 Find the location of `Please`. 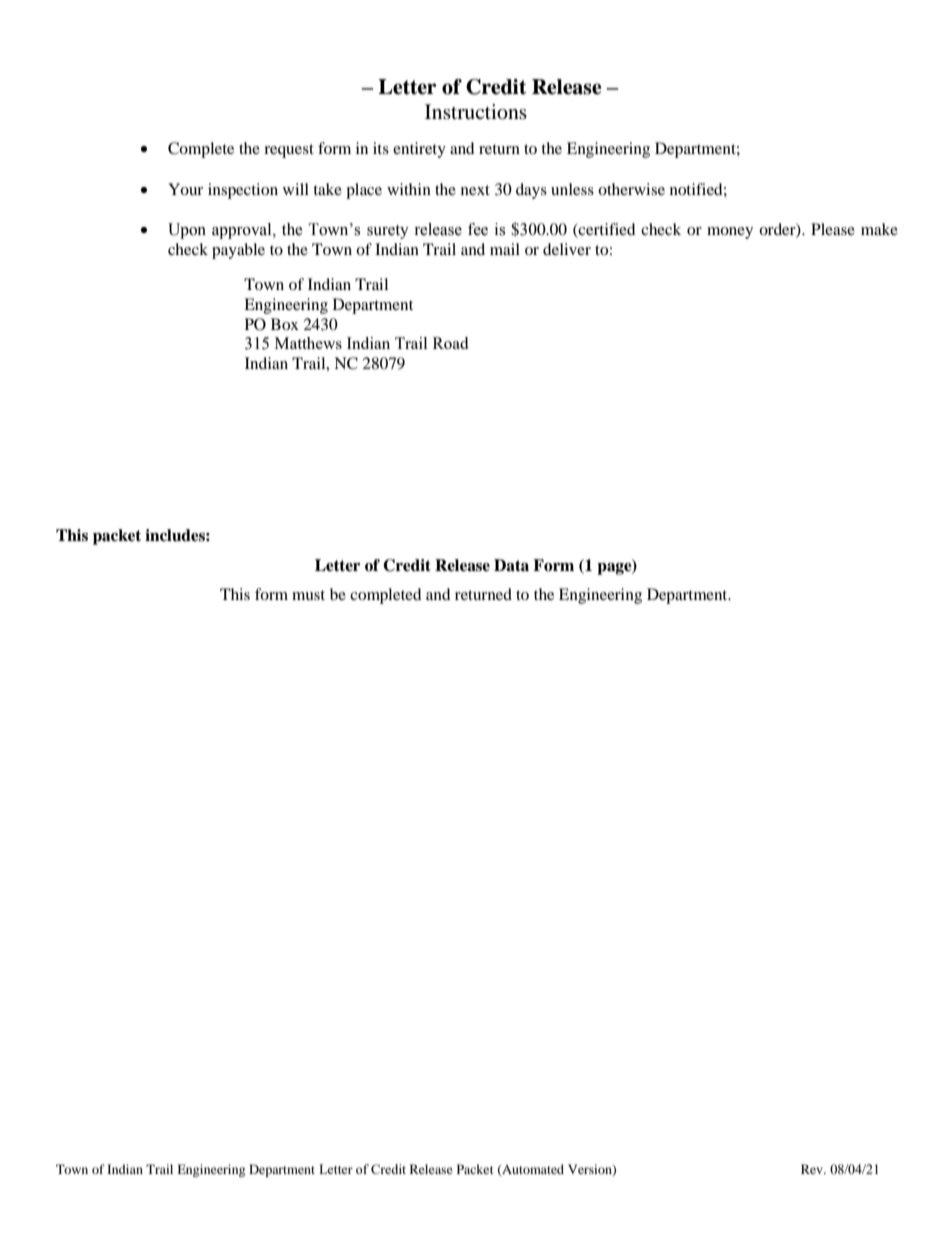

Please is located at coordinates (833, 229).
